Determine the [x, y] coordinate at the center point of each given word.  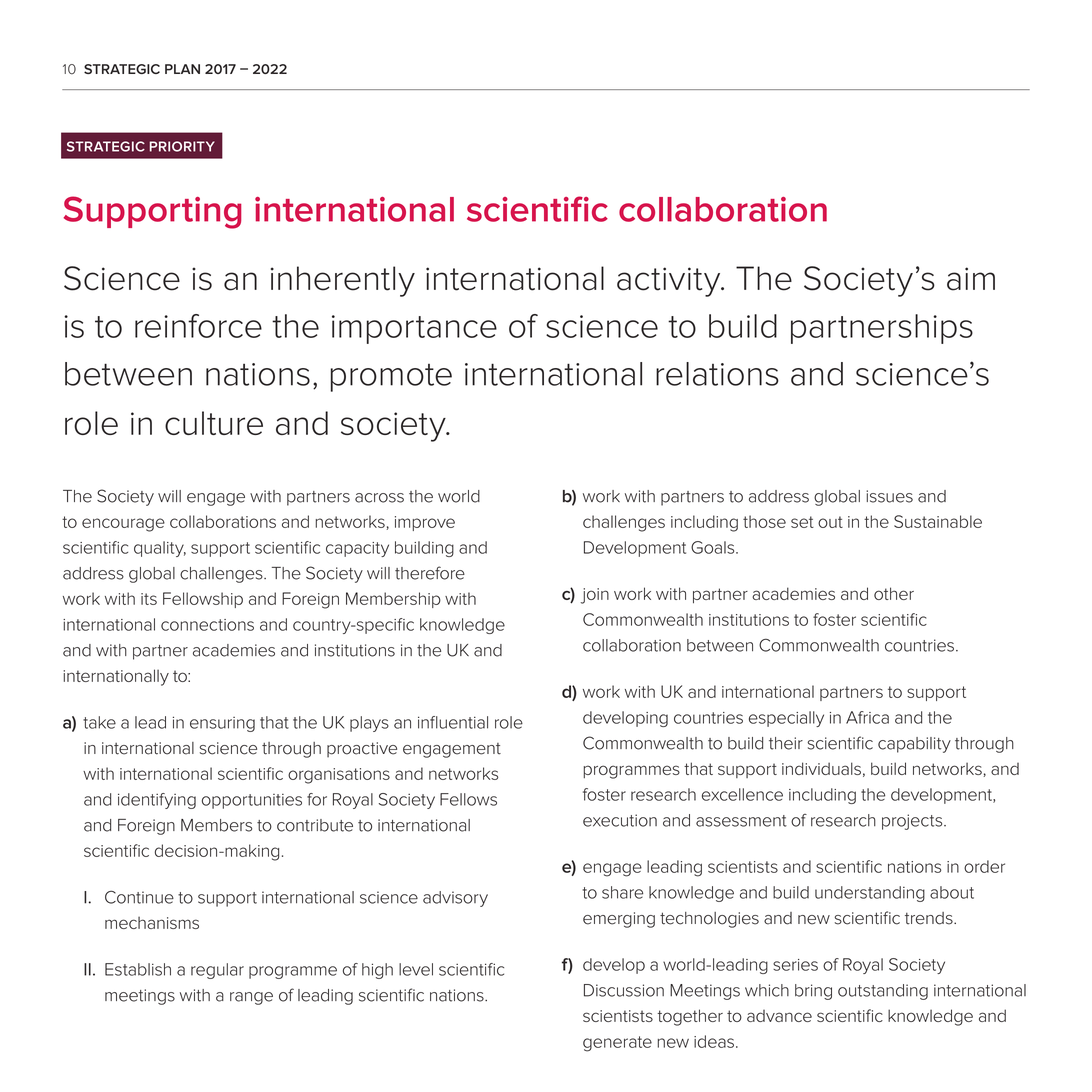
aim [971, 279]
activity [670, 282]
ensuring [222, 724]
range [251, 998]
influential [453, 722]
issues [889, 496]
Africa [867, 717]
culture [214, 423]
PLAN [182, 69]
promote [391, 378]
